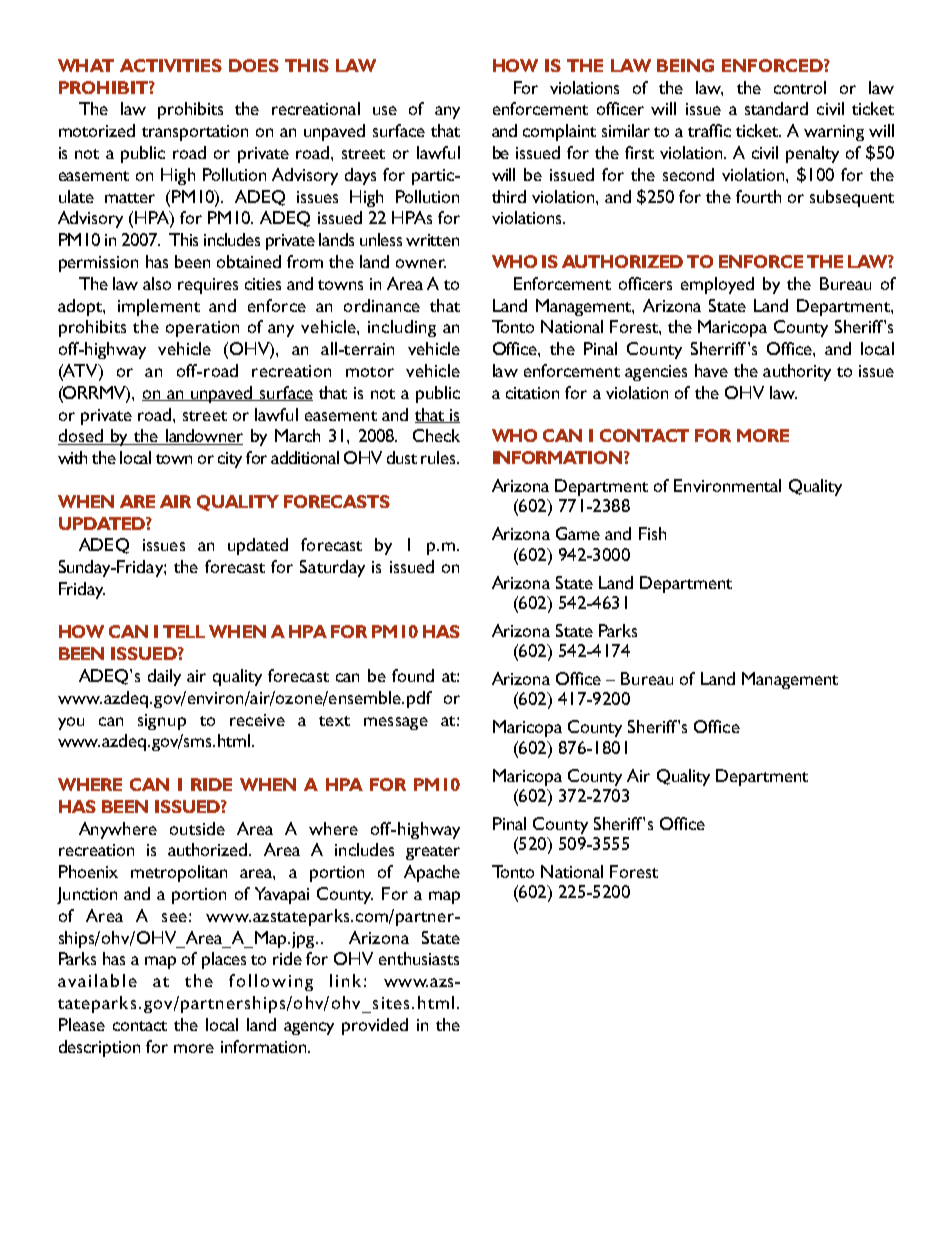 The image size is (952, 1233). I want to click on standard, so click(776, 108).
